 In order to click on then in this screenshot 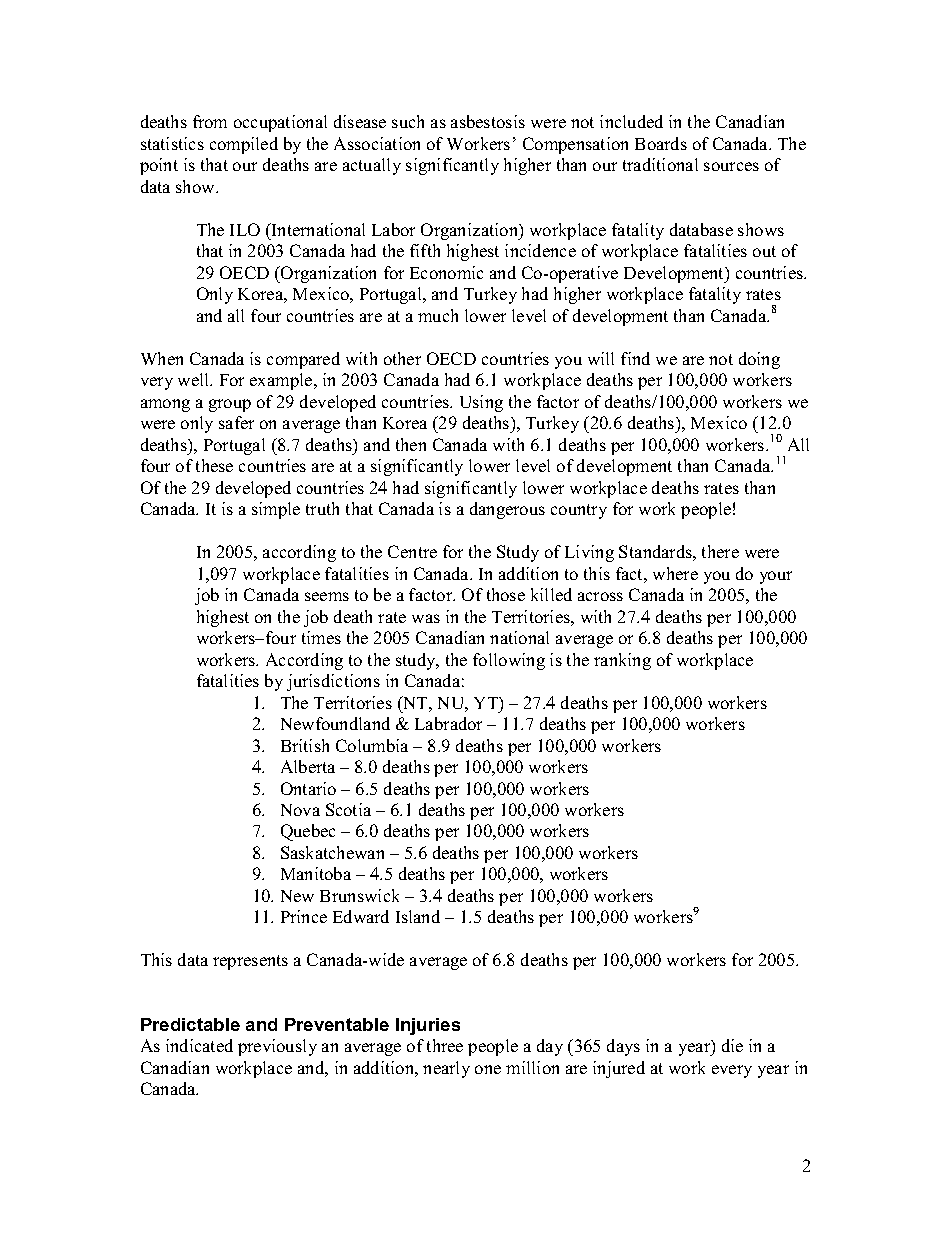, I will do `click(411, 444)`.
